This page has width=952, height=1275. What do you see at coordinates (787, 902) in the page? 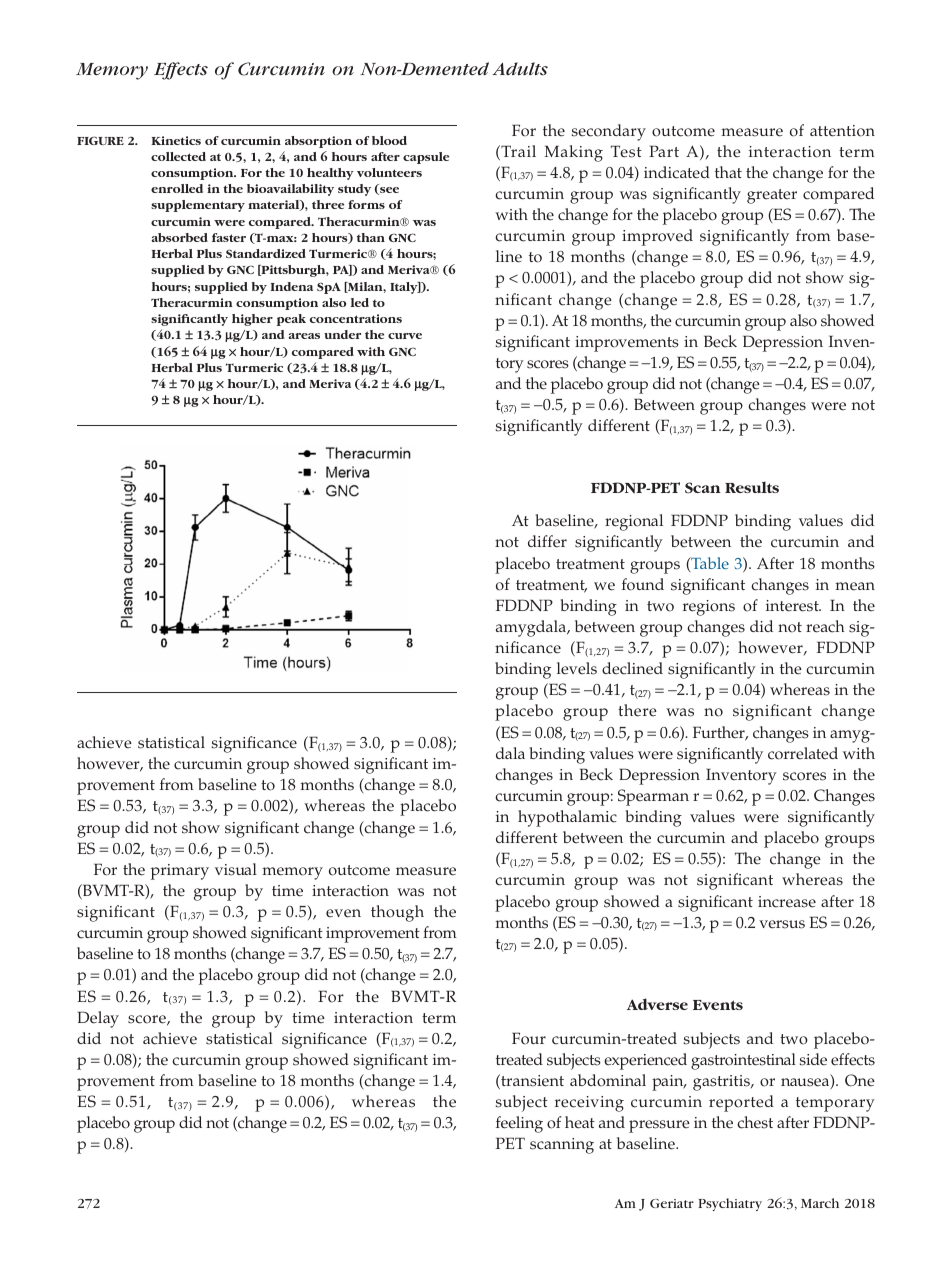
I see `increase` at bounding box center [787, 902].
